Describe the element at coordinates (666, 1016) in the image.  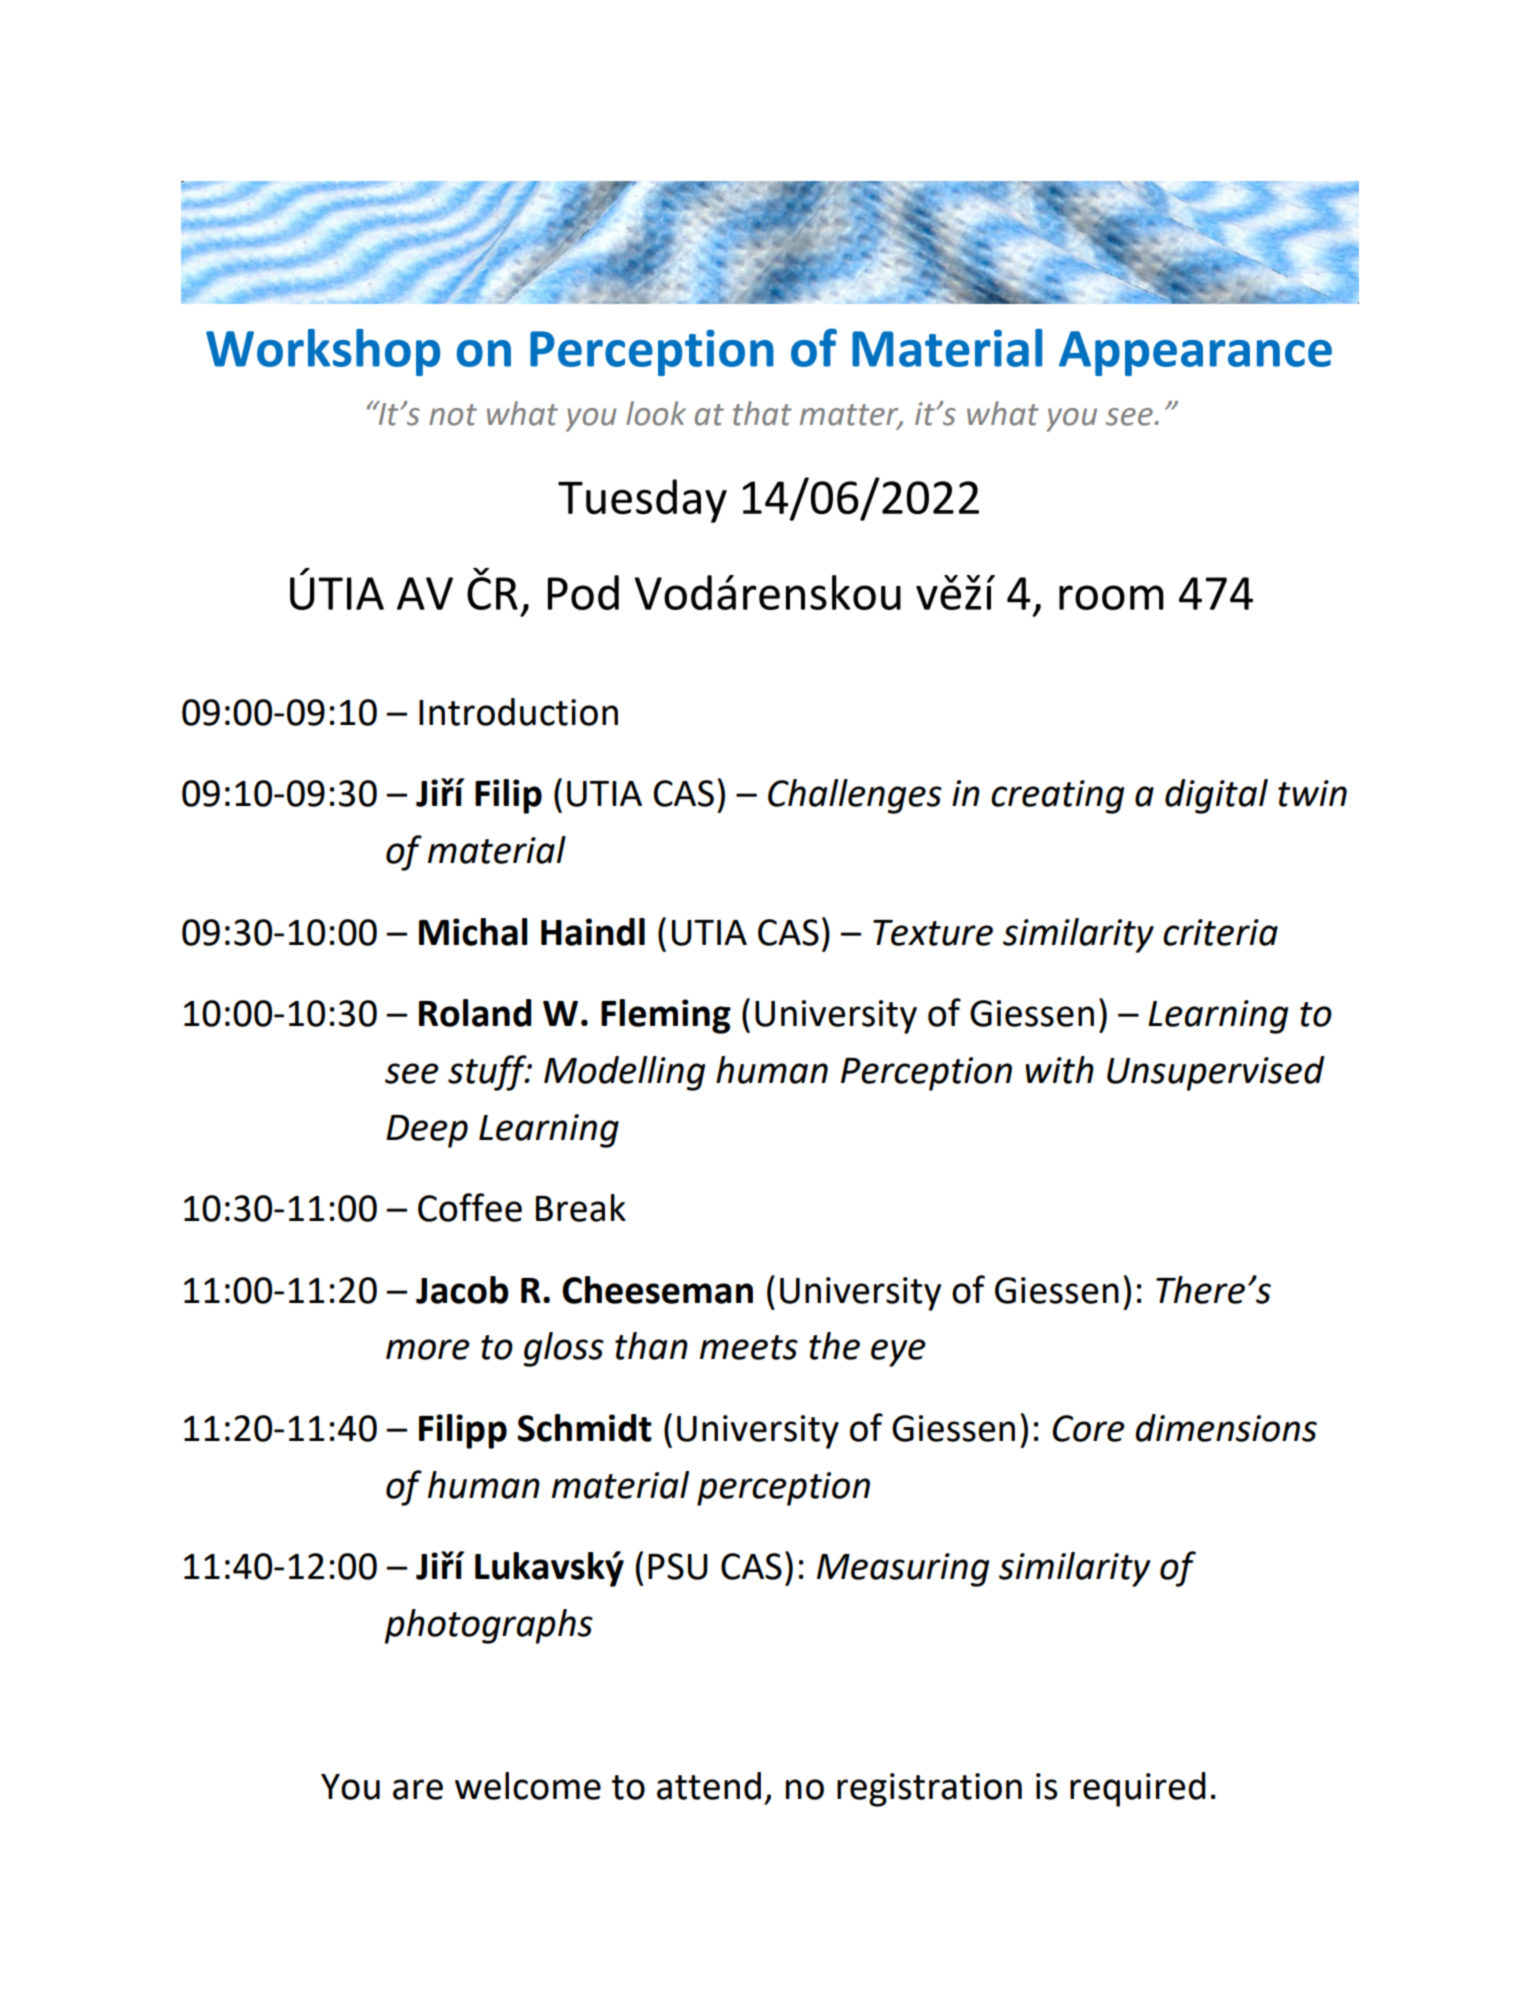
I see `Fleming` at that location.
